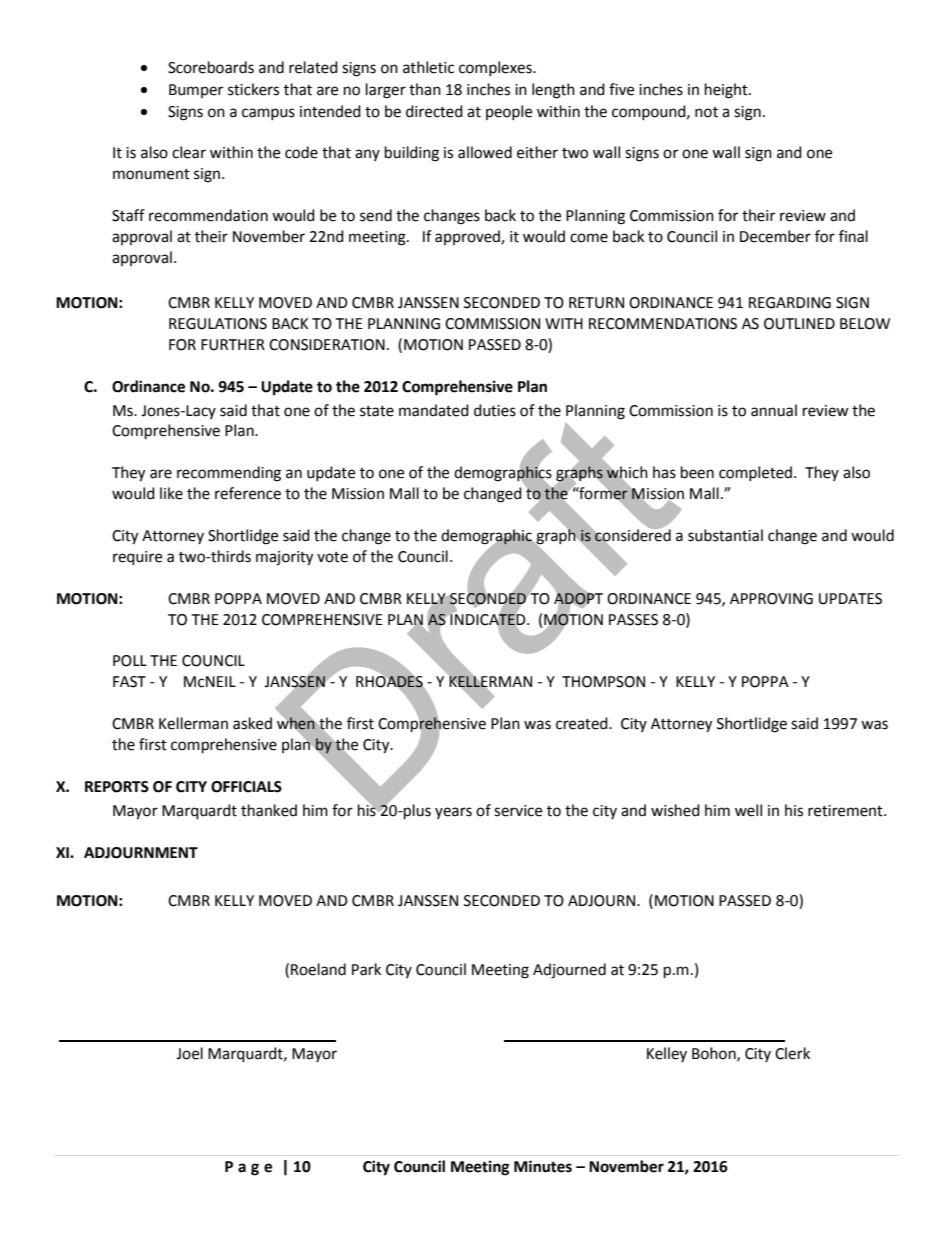 The image size is (952, 1233). What do you see at coordinates (229, 474) in the image?
I see `recommending` at bounding box center [229, 474].
